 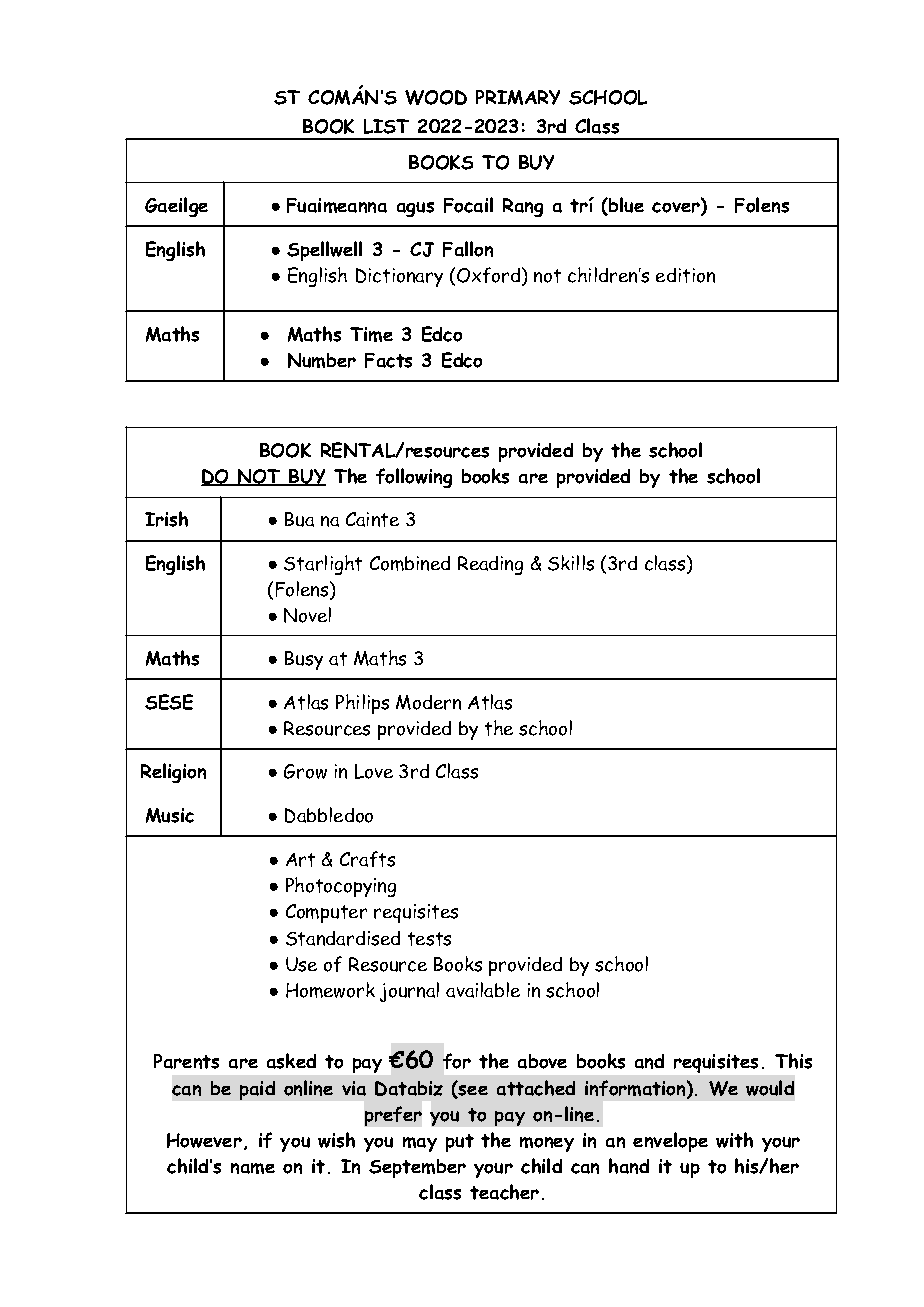 I want to click on with, so click(x=734, y=1140).
